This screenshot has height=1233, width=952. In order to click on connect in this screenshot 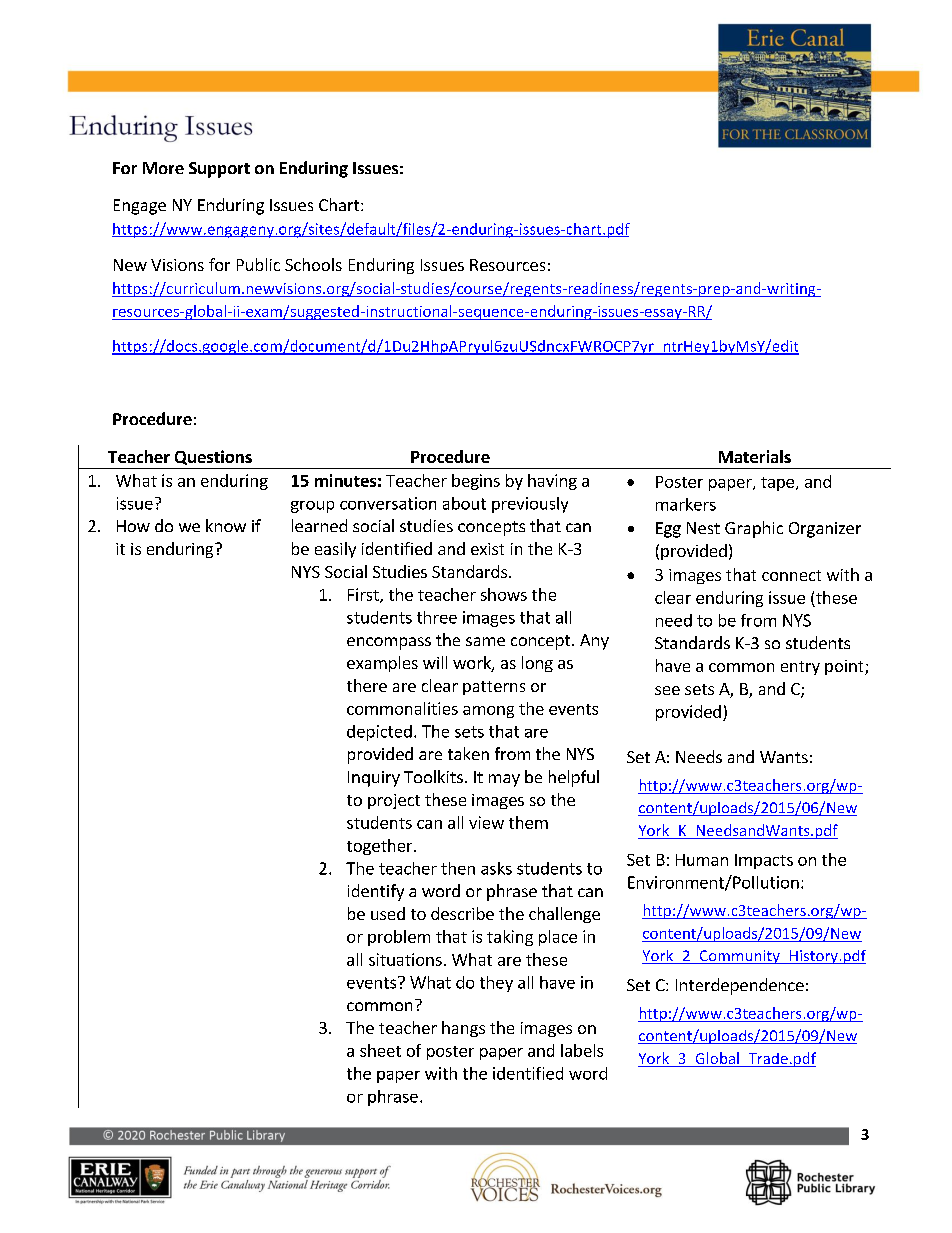, I will do `click(791, 575)`.
